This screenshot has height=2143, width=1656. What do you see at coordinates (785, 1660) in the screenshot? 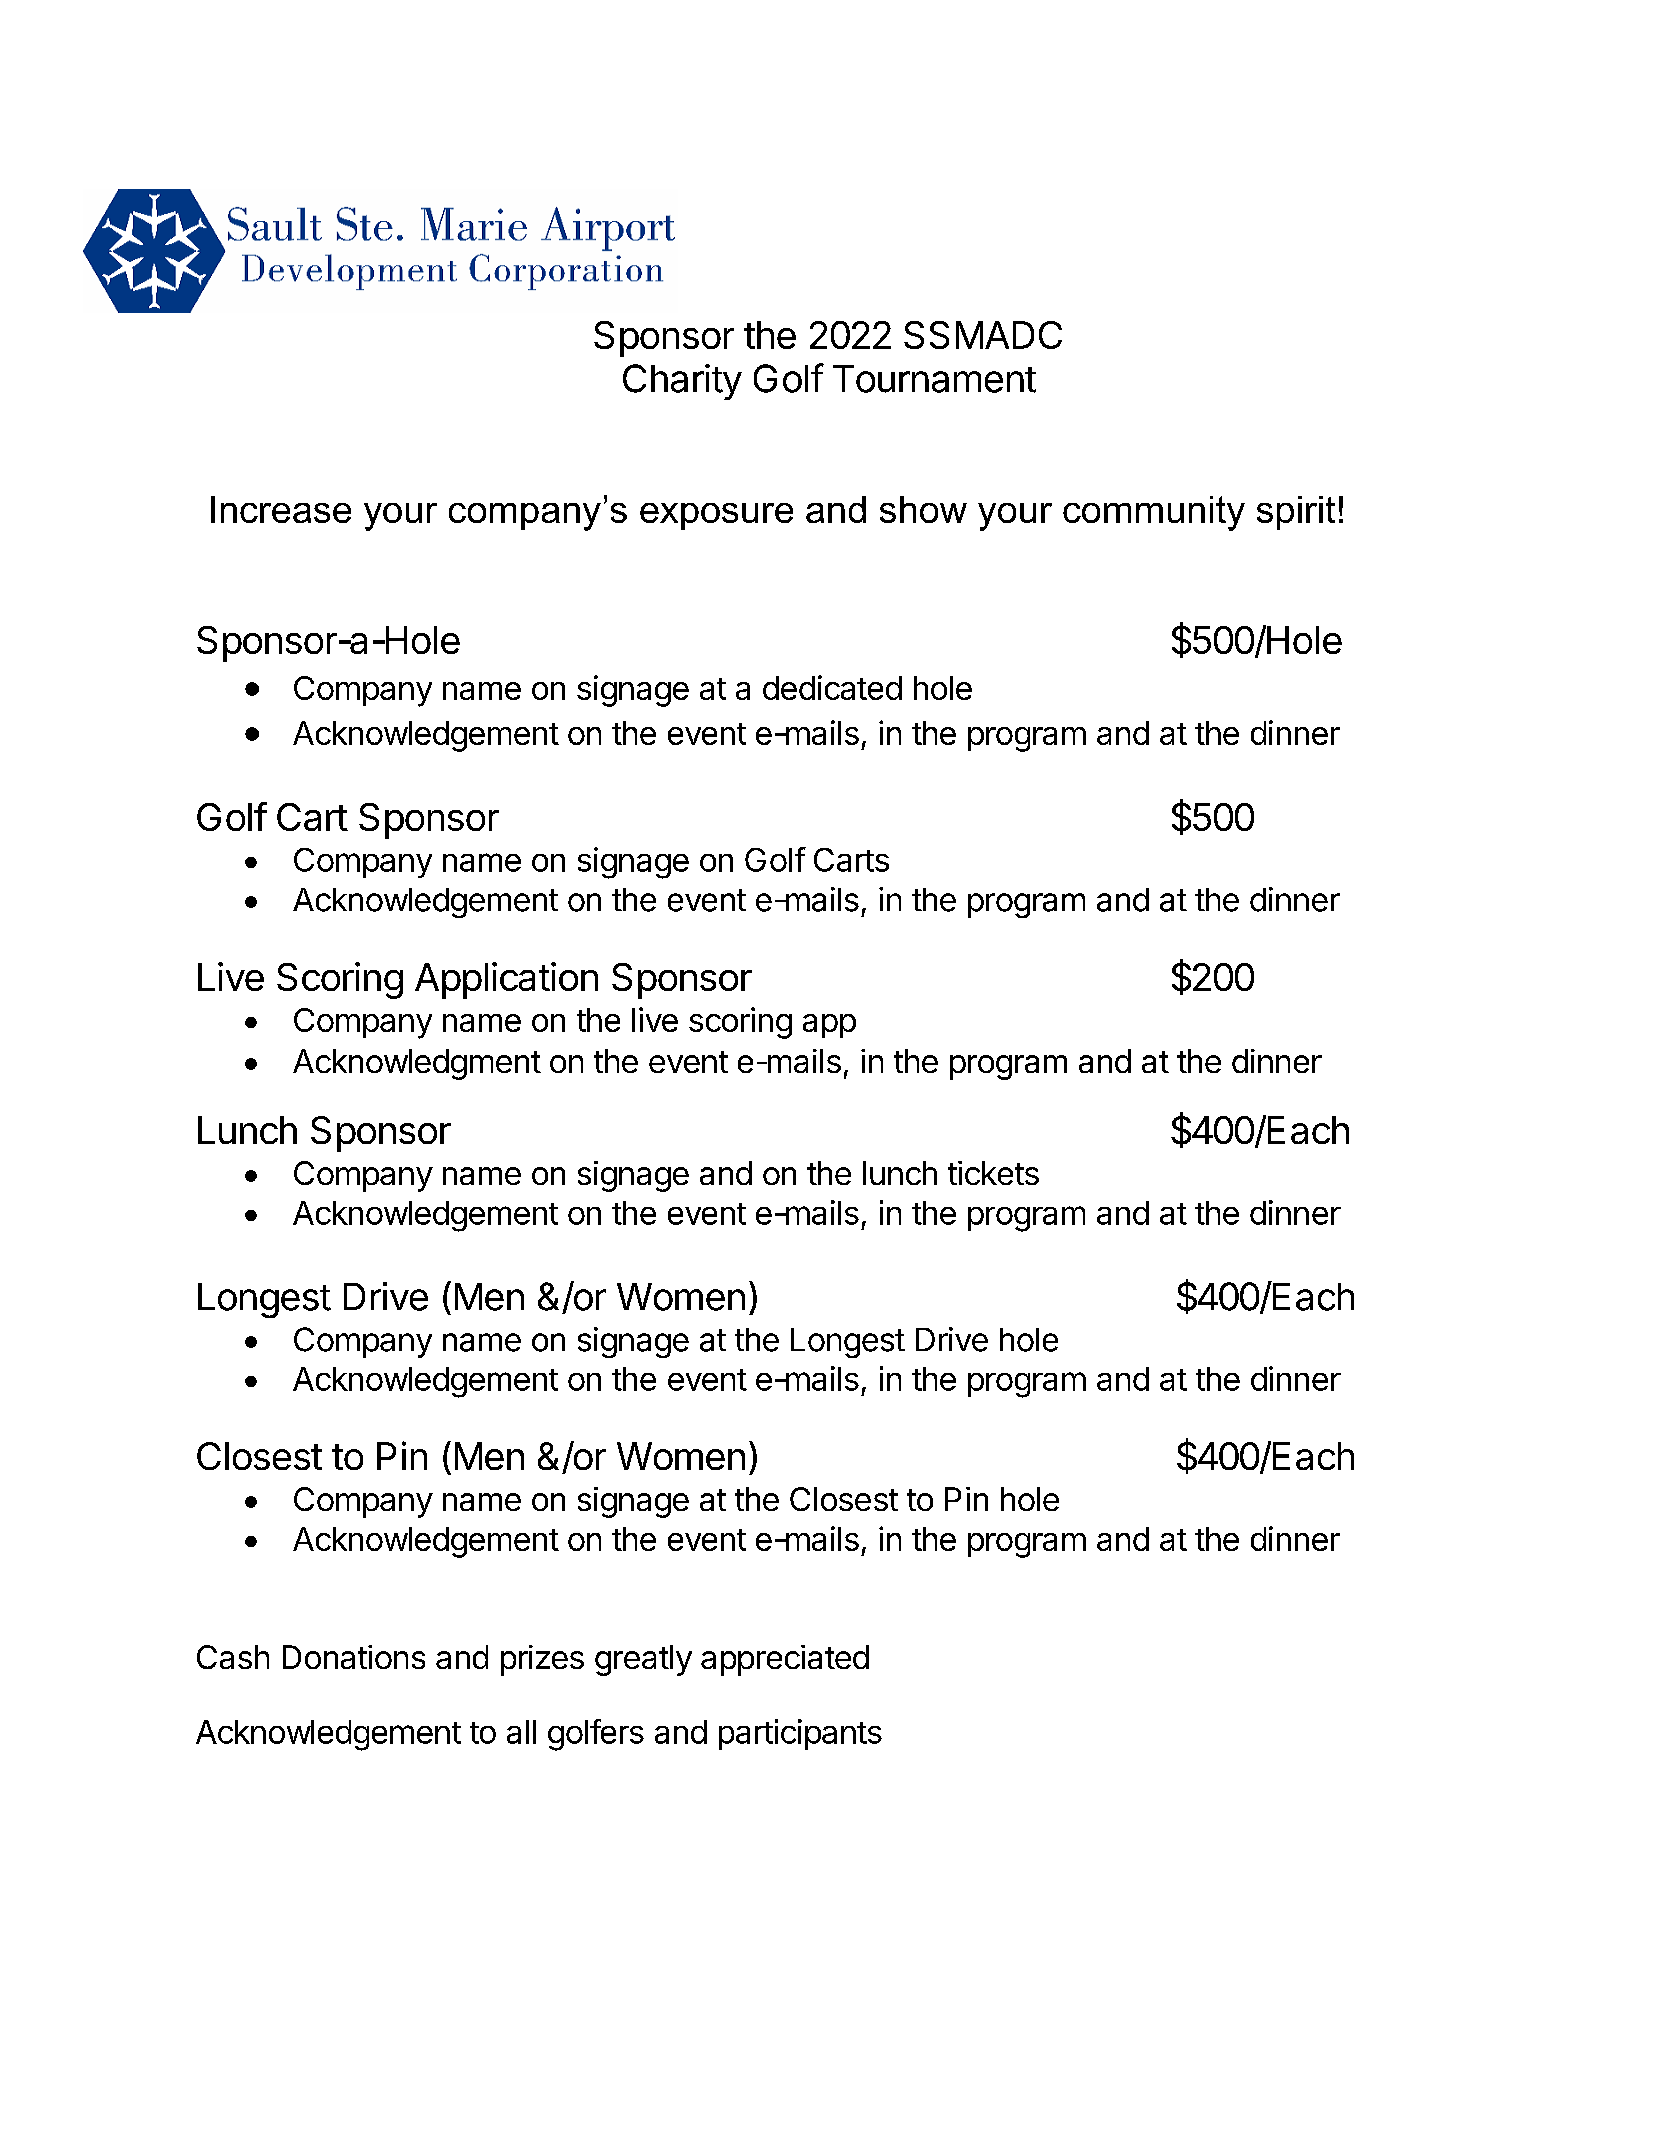
I see `appreciated` at bounding box center [785, 1660].
